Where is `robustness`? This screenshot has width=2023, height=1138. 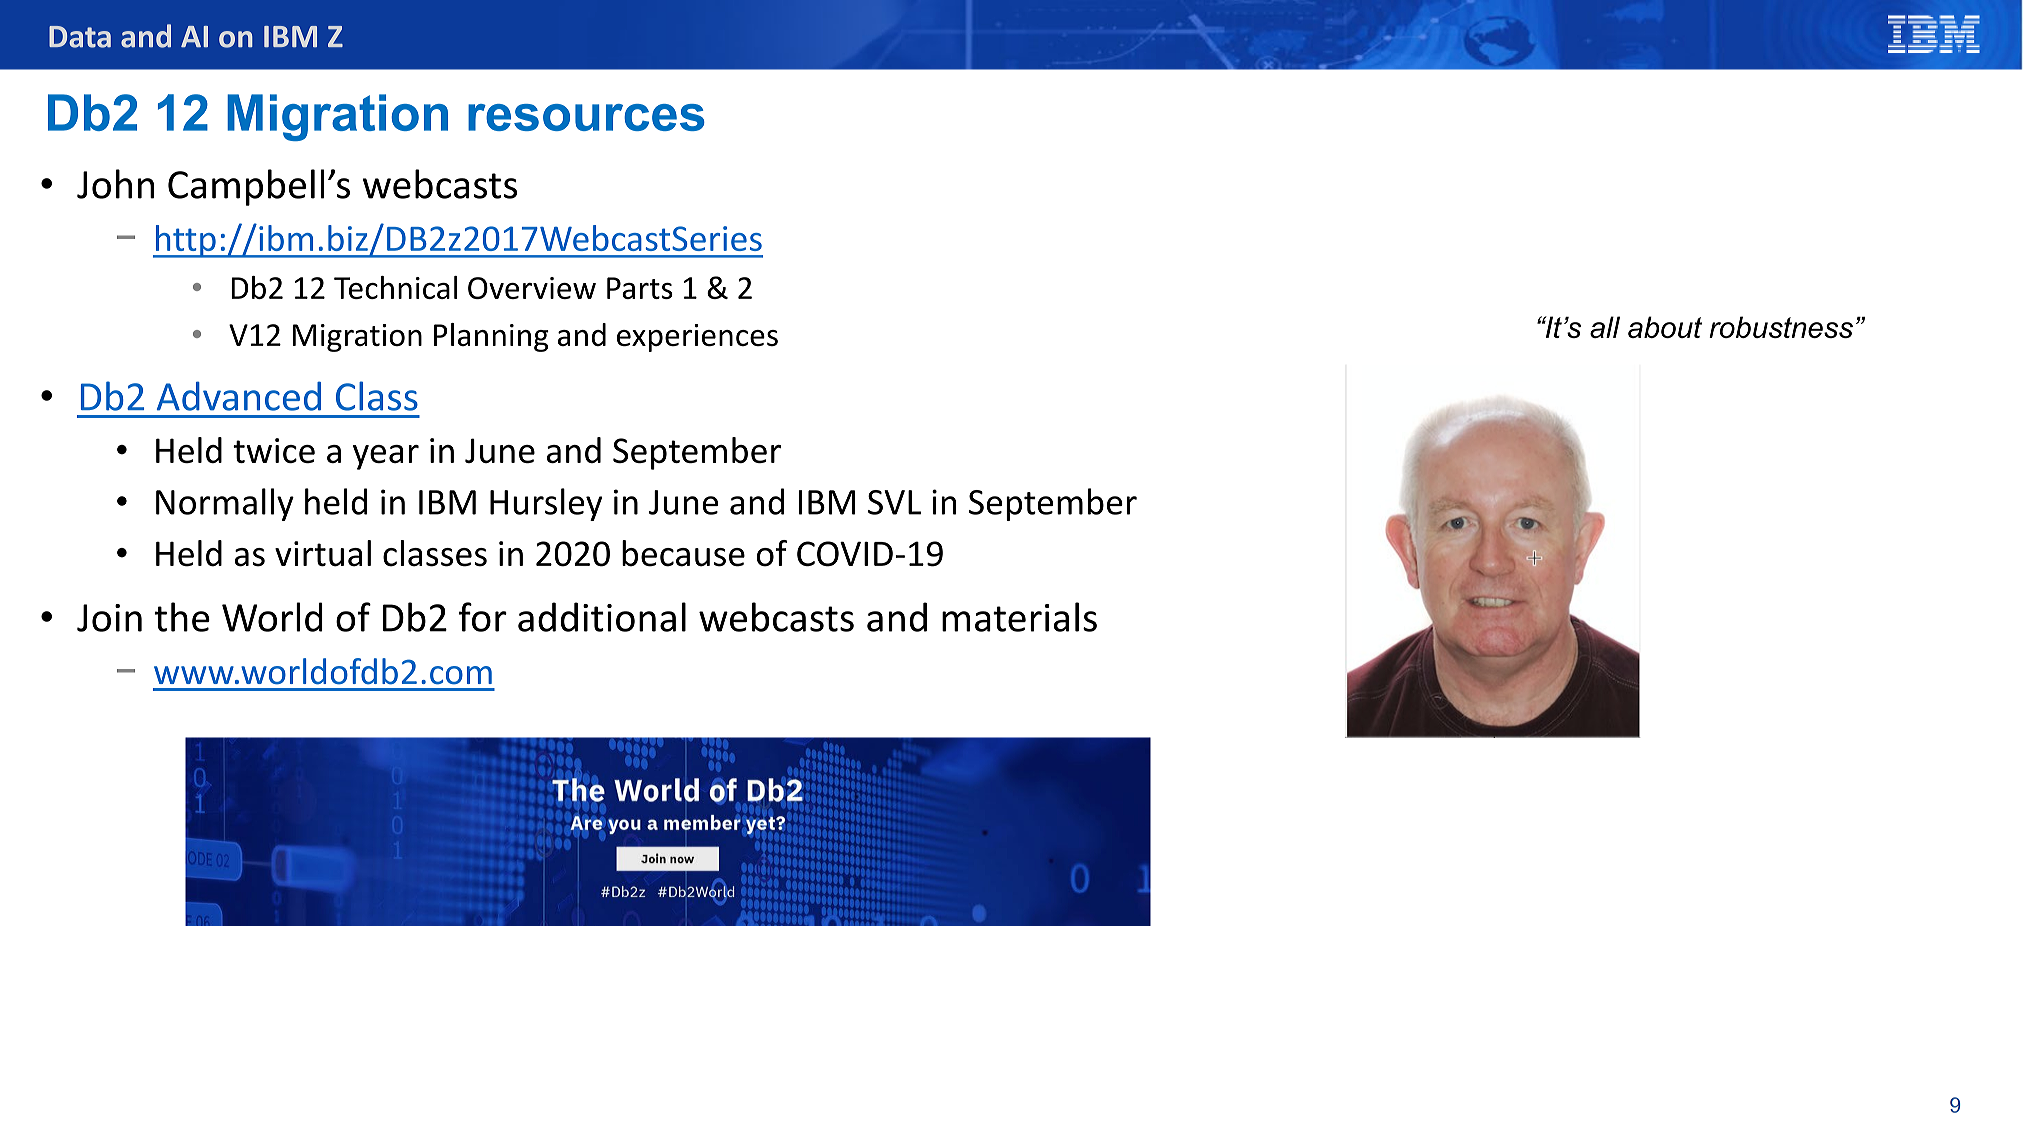
robustness is located at coordinates (1781, 327).
